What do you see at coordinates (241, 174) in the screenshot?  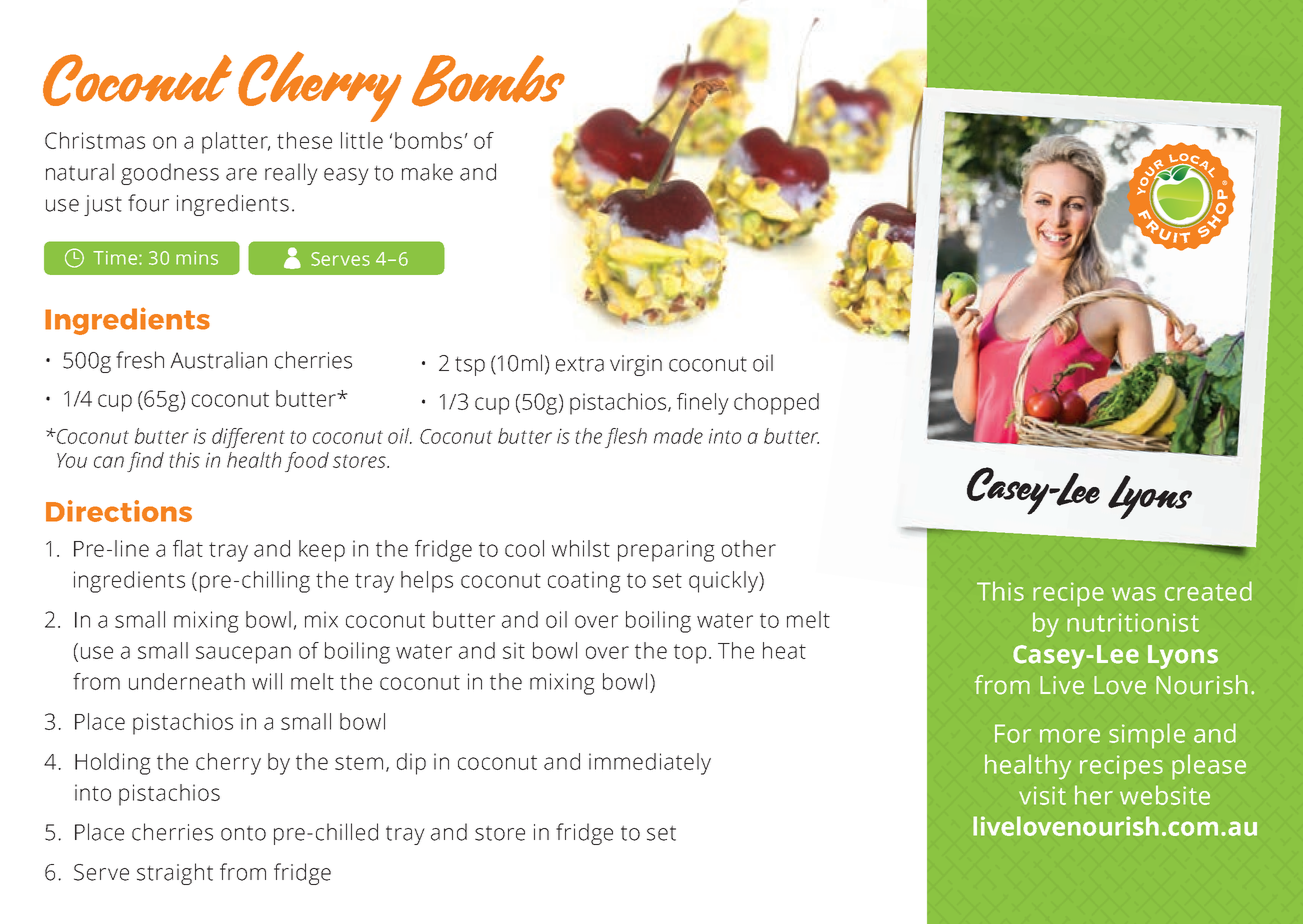 I see `are` at bounding box center [241, 174].
